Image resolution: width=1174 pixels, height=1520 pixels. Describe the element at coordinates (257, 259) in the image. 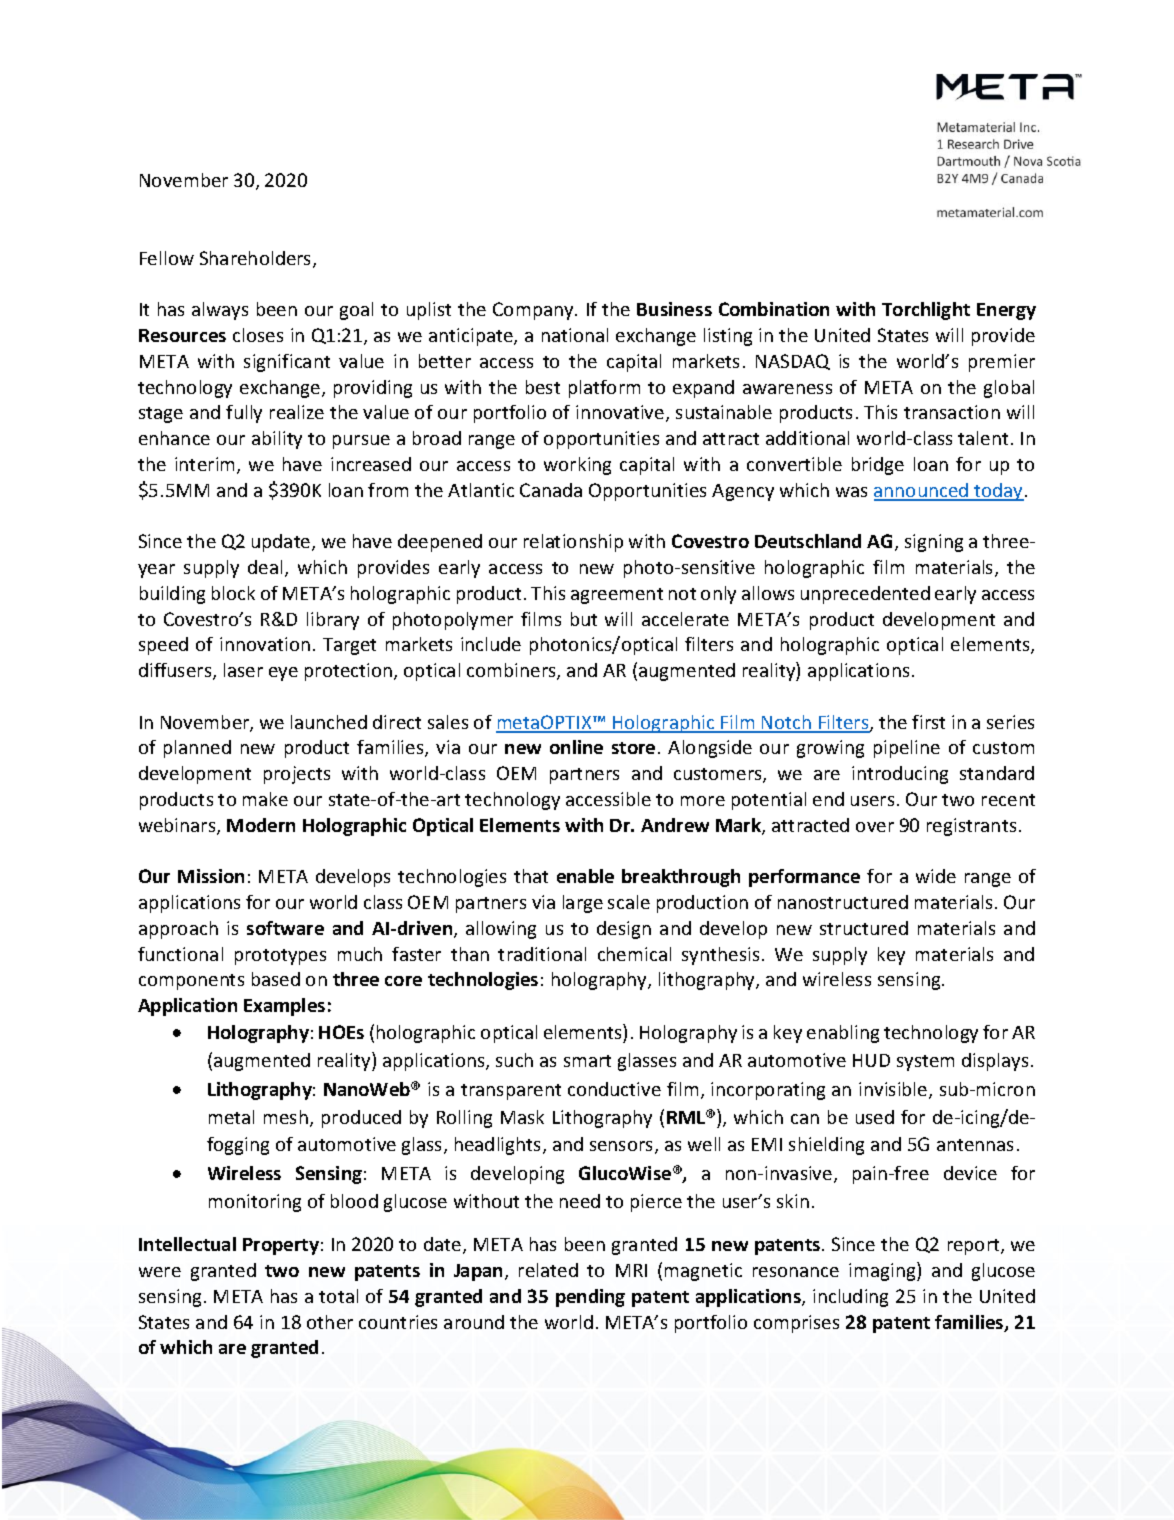

I see `Shareholders` at that location.
